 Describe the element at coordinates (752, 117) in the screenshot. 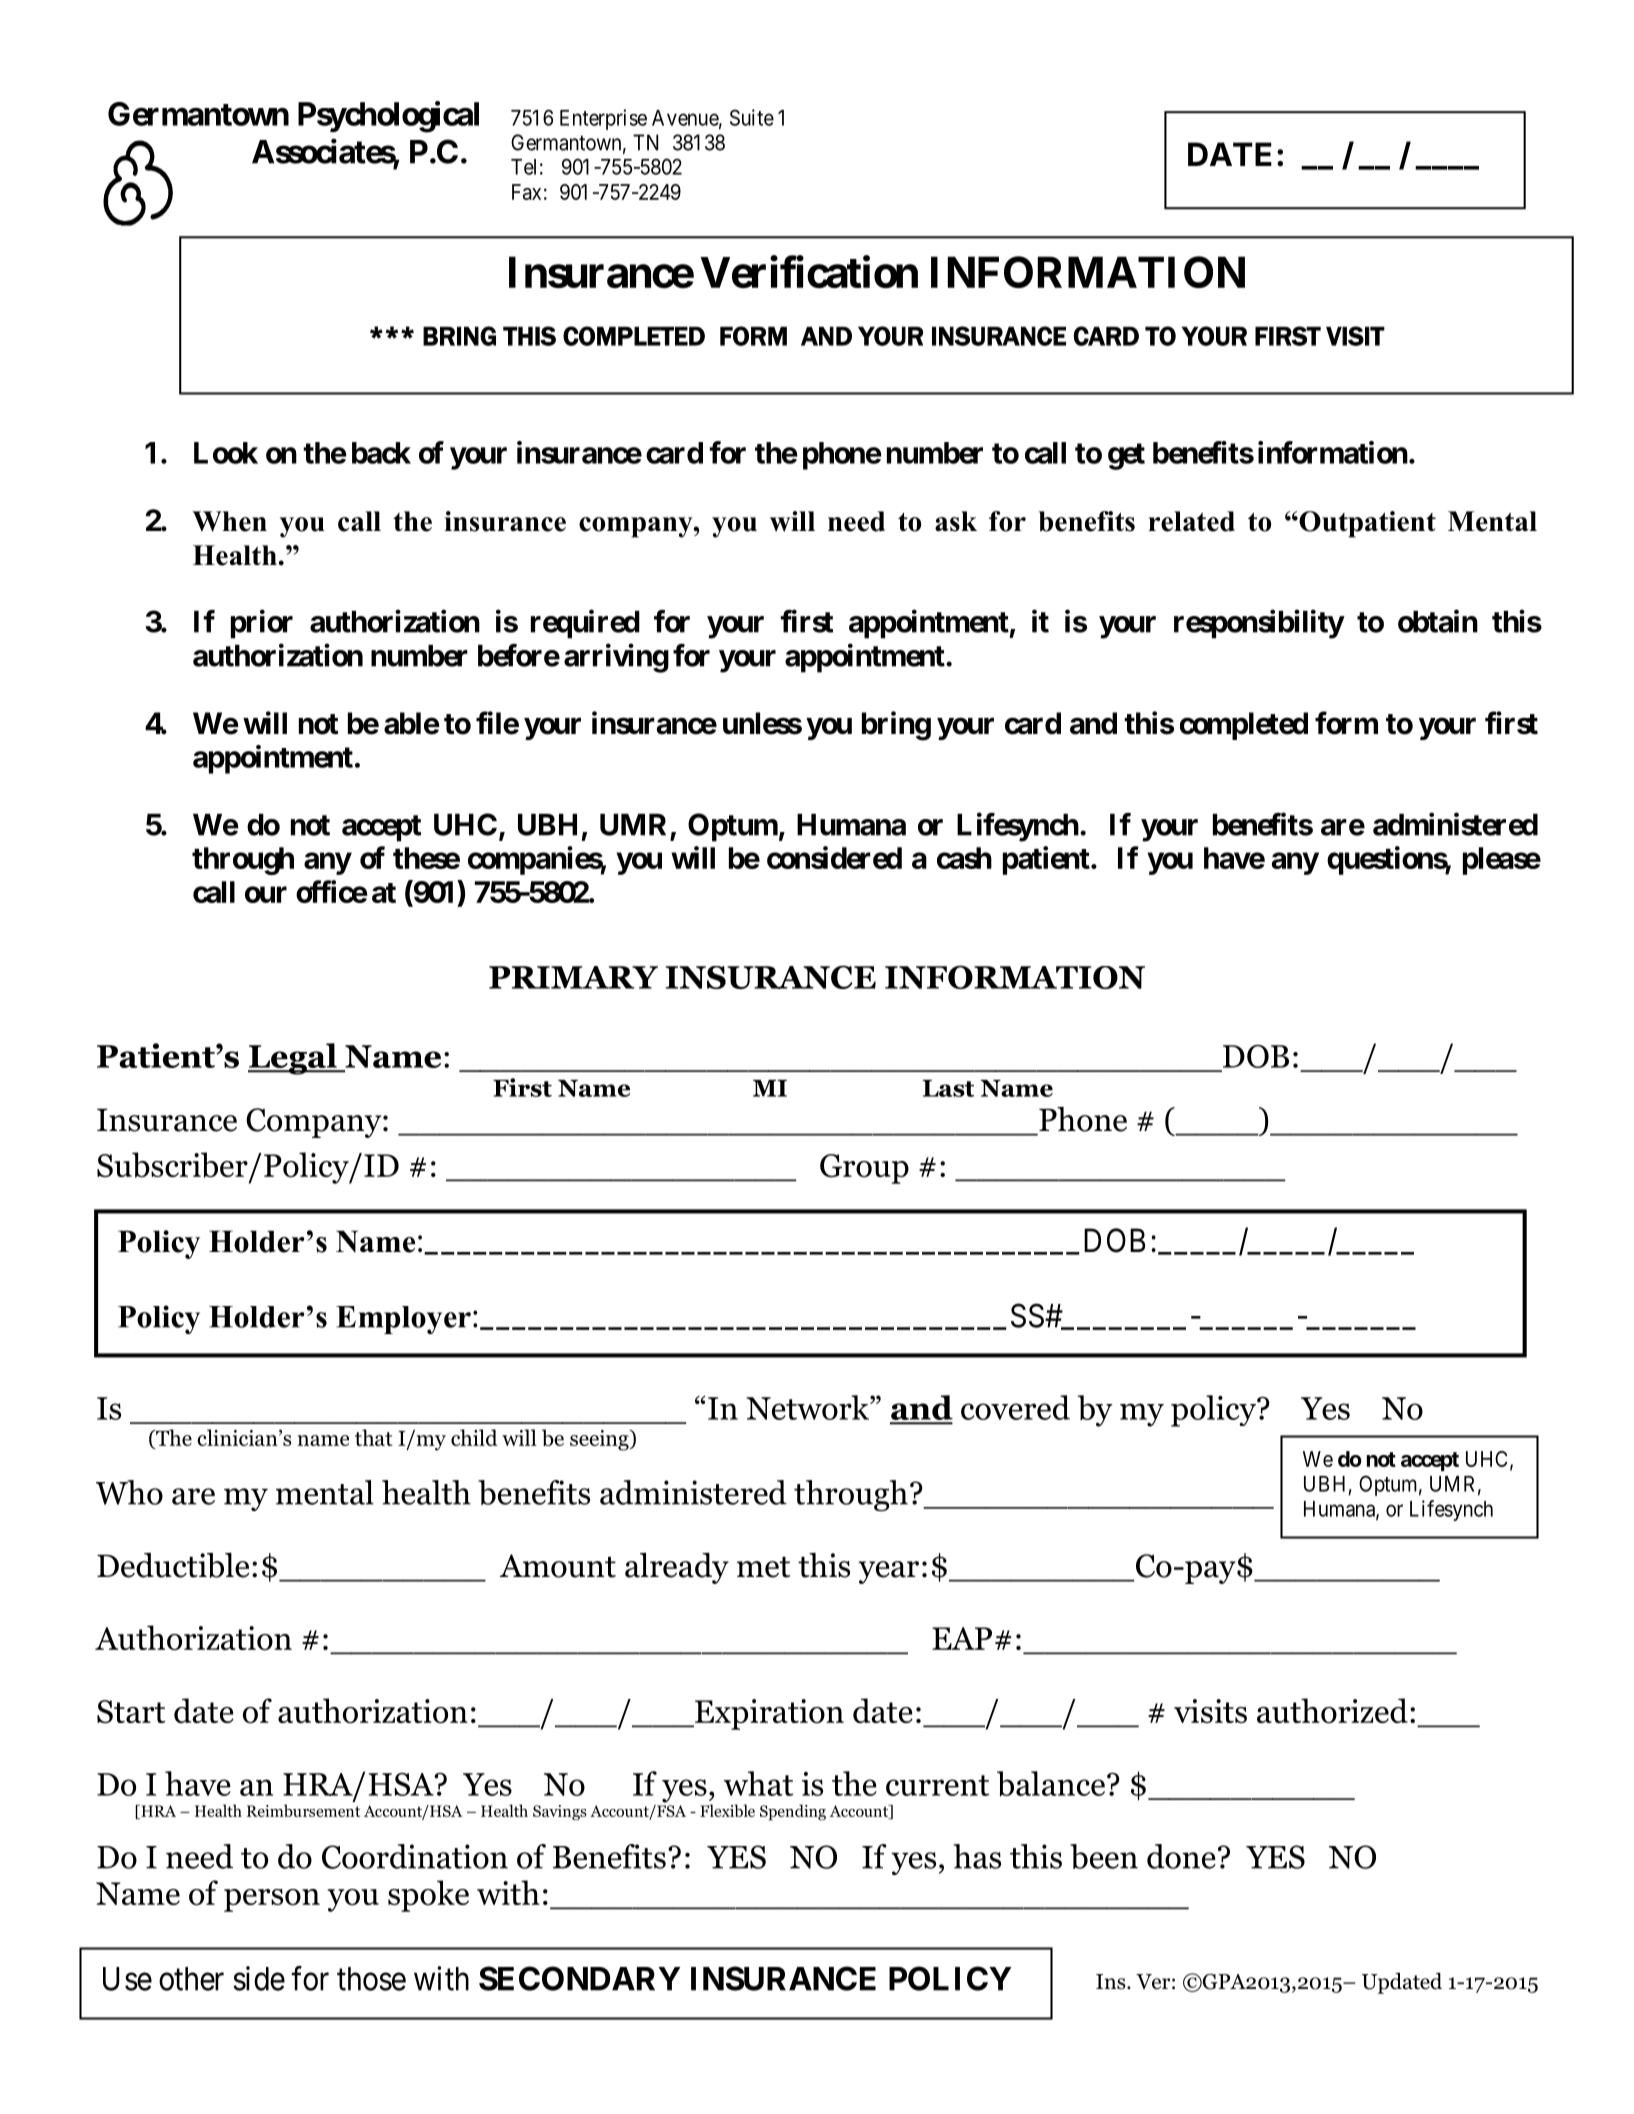

I see `Suite` at that location.
